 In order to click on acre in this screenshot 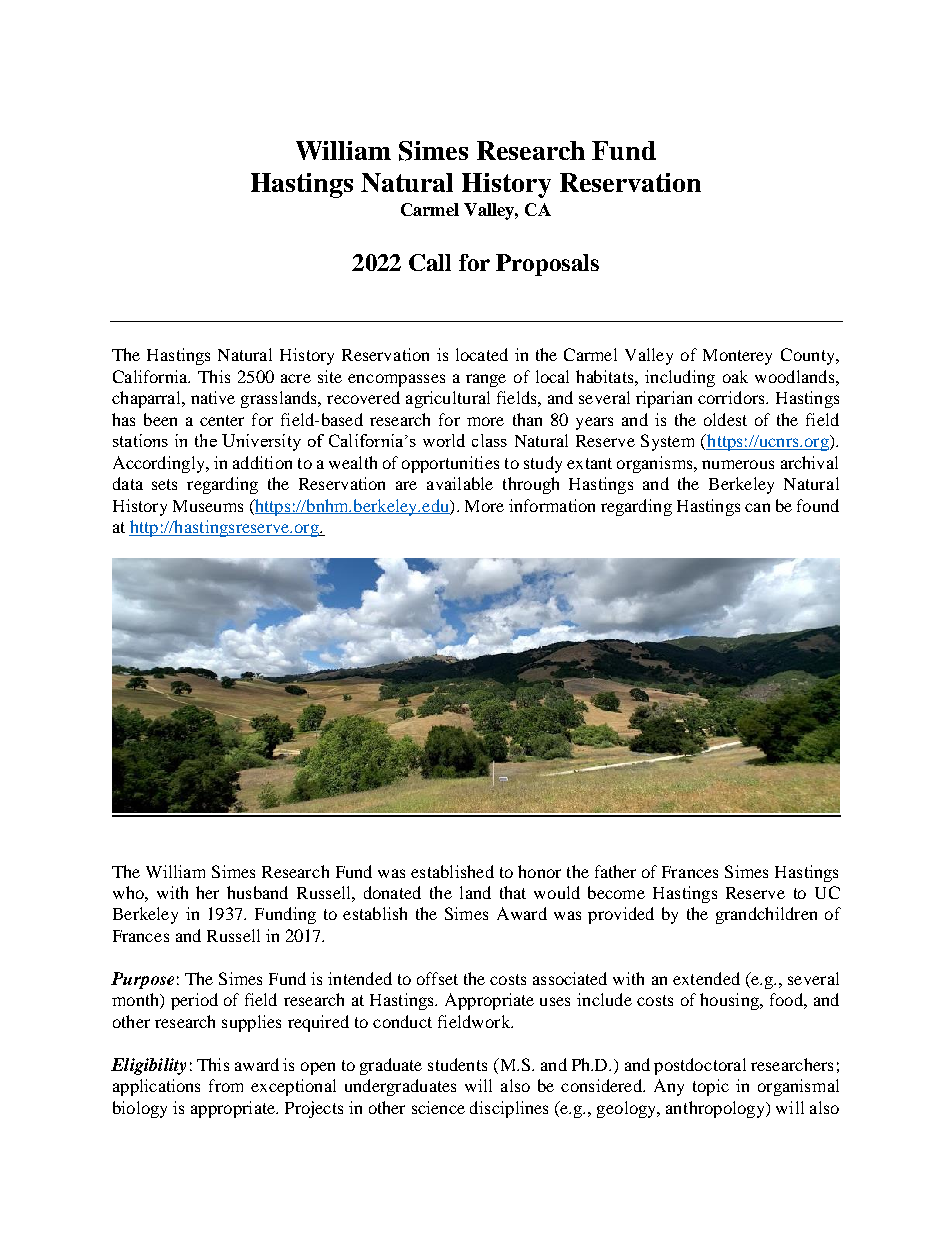, I will do `click(296, 378)`.
